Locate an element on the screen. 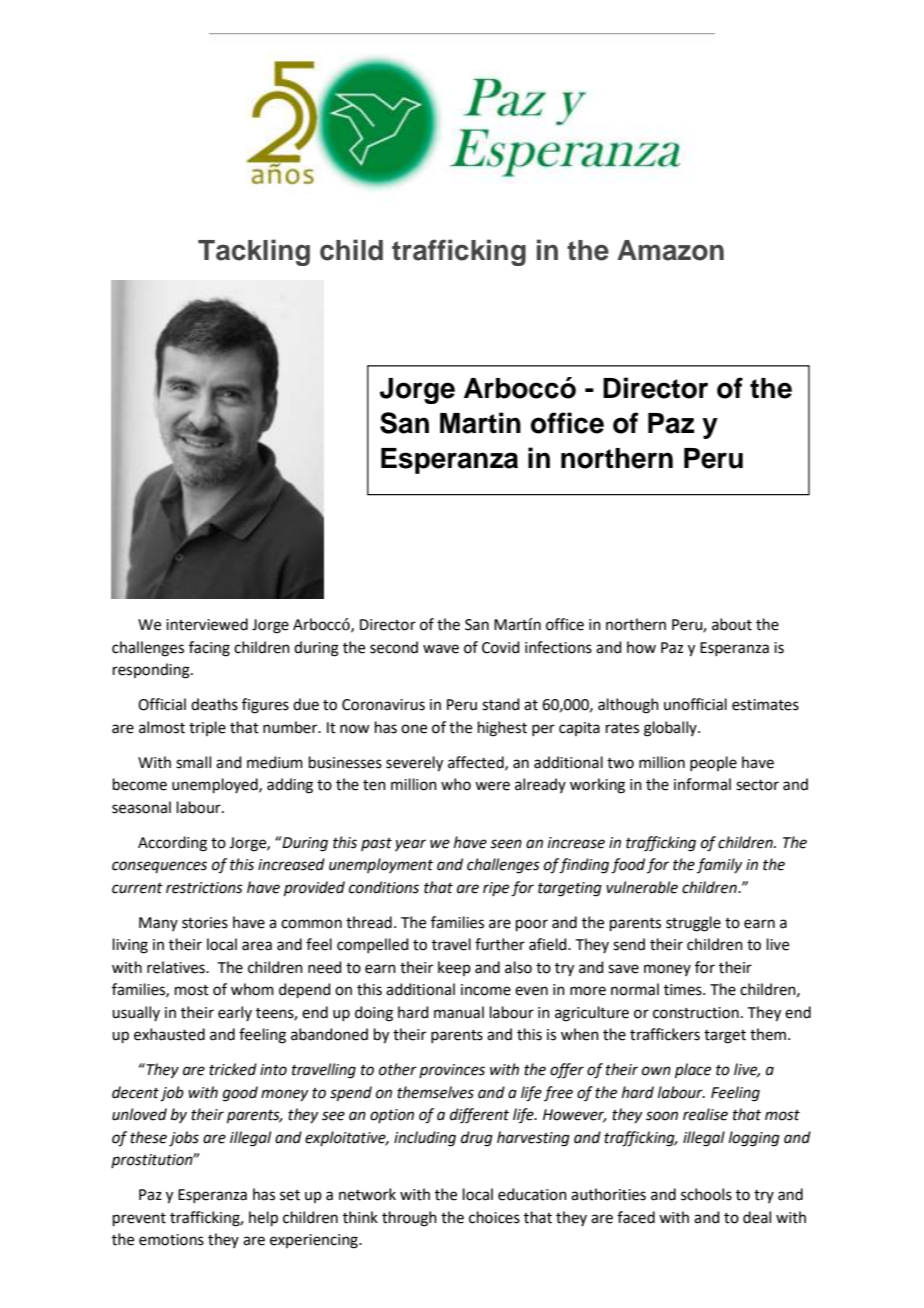 This screenshot has height=1308, width=924. affected is located at coordinates (477, 763).
